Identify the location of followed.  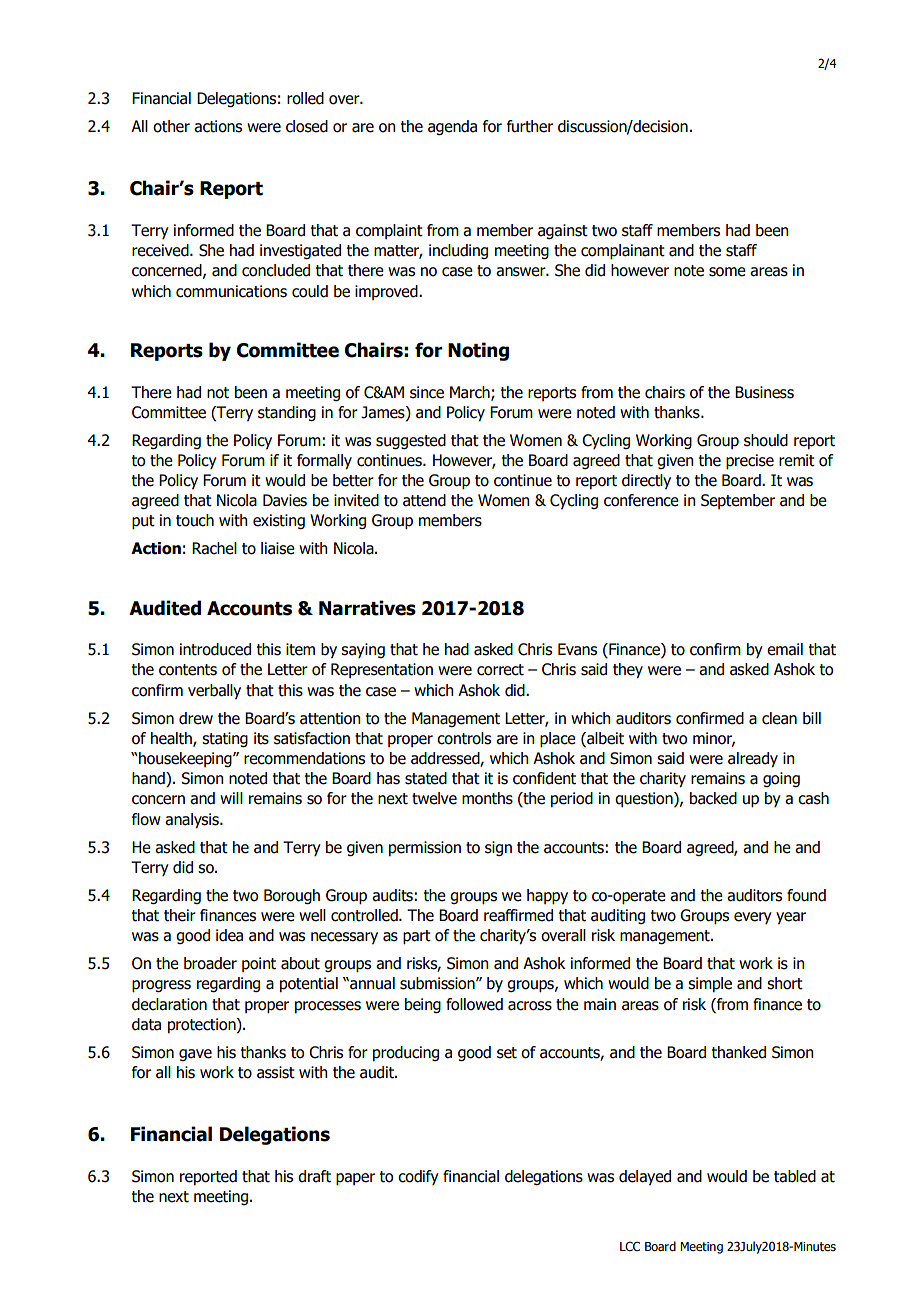
(474, 1004).
